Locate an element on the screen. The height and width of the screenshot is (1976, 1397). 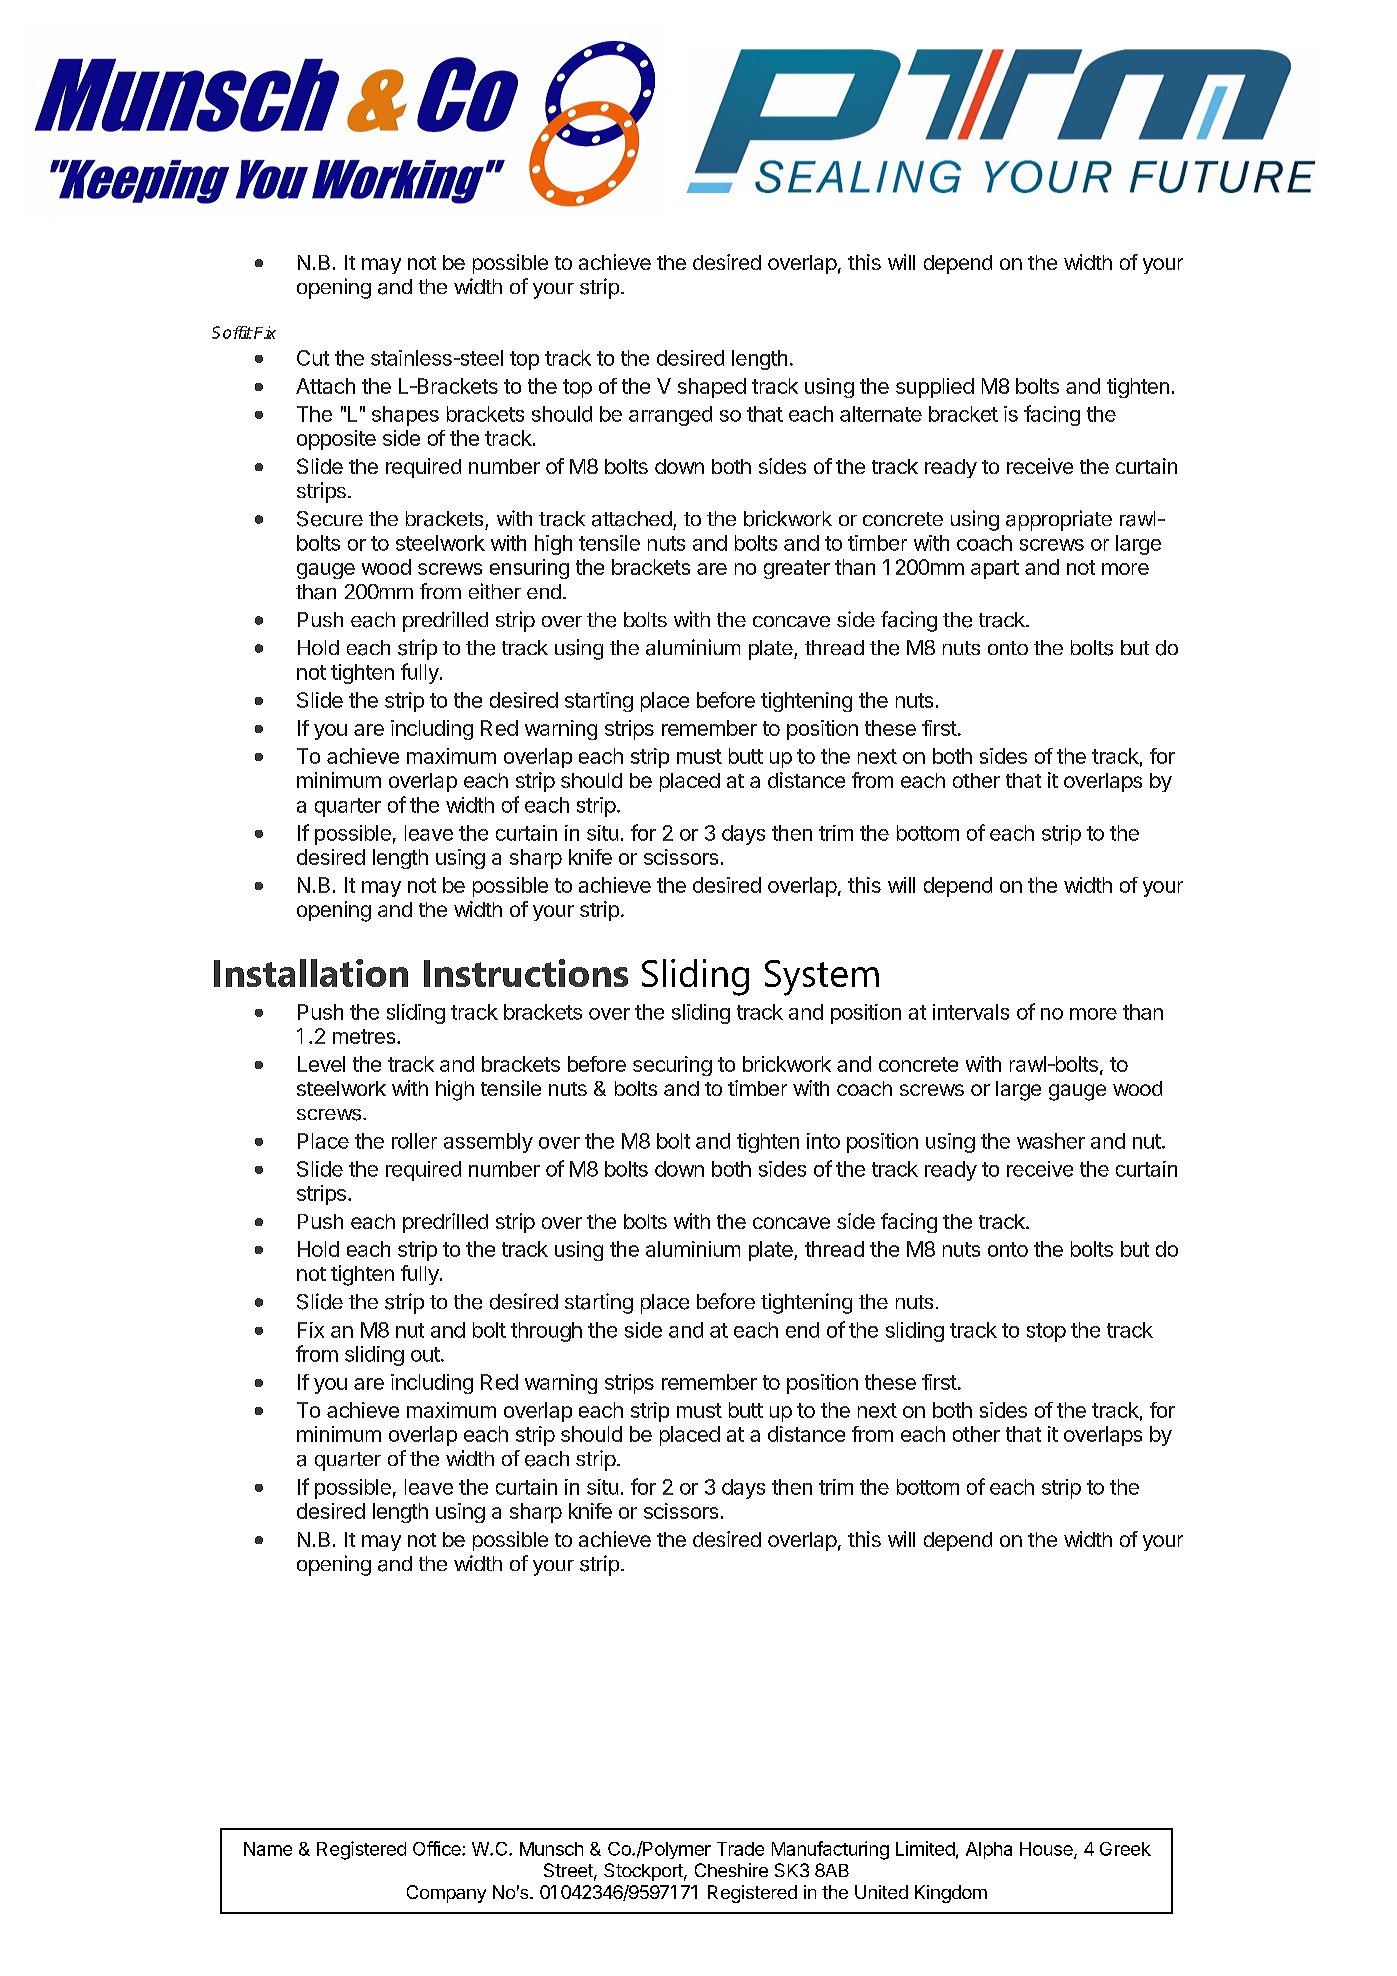
Name is located at coordinates (268, 1849).
